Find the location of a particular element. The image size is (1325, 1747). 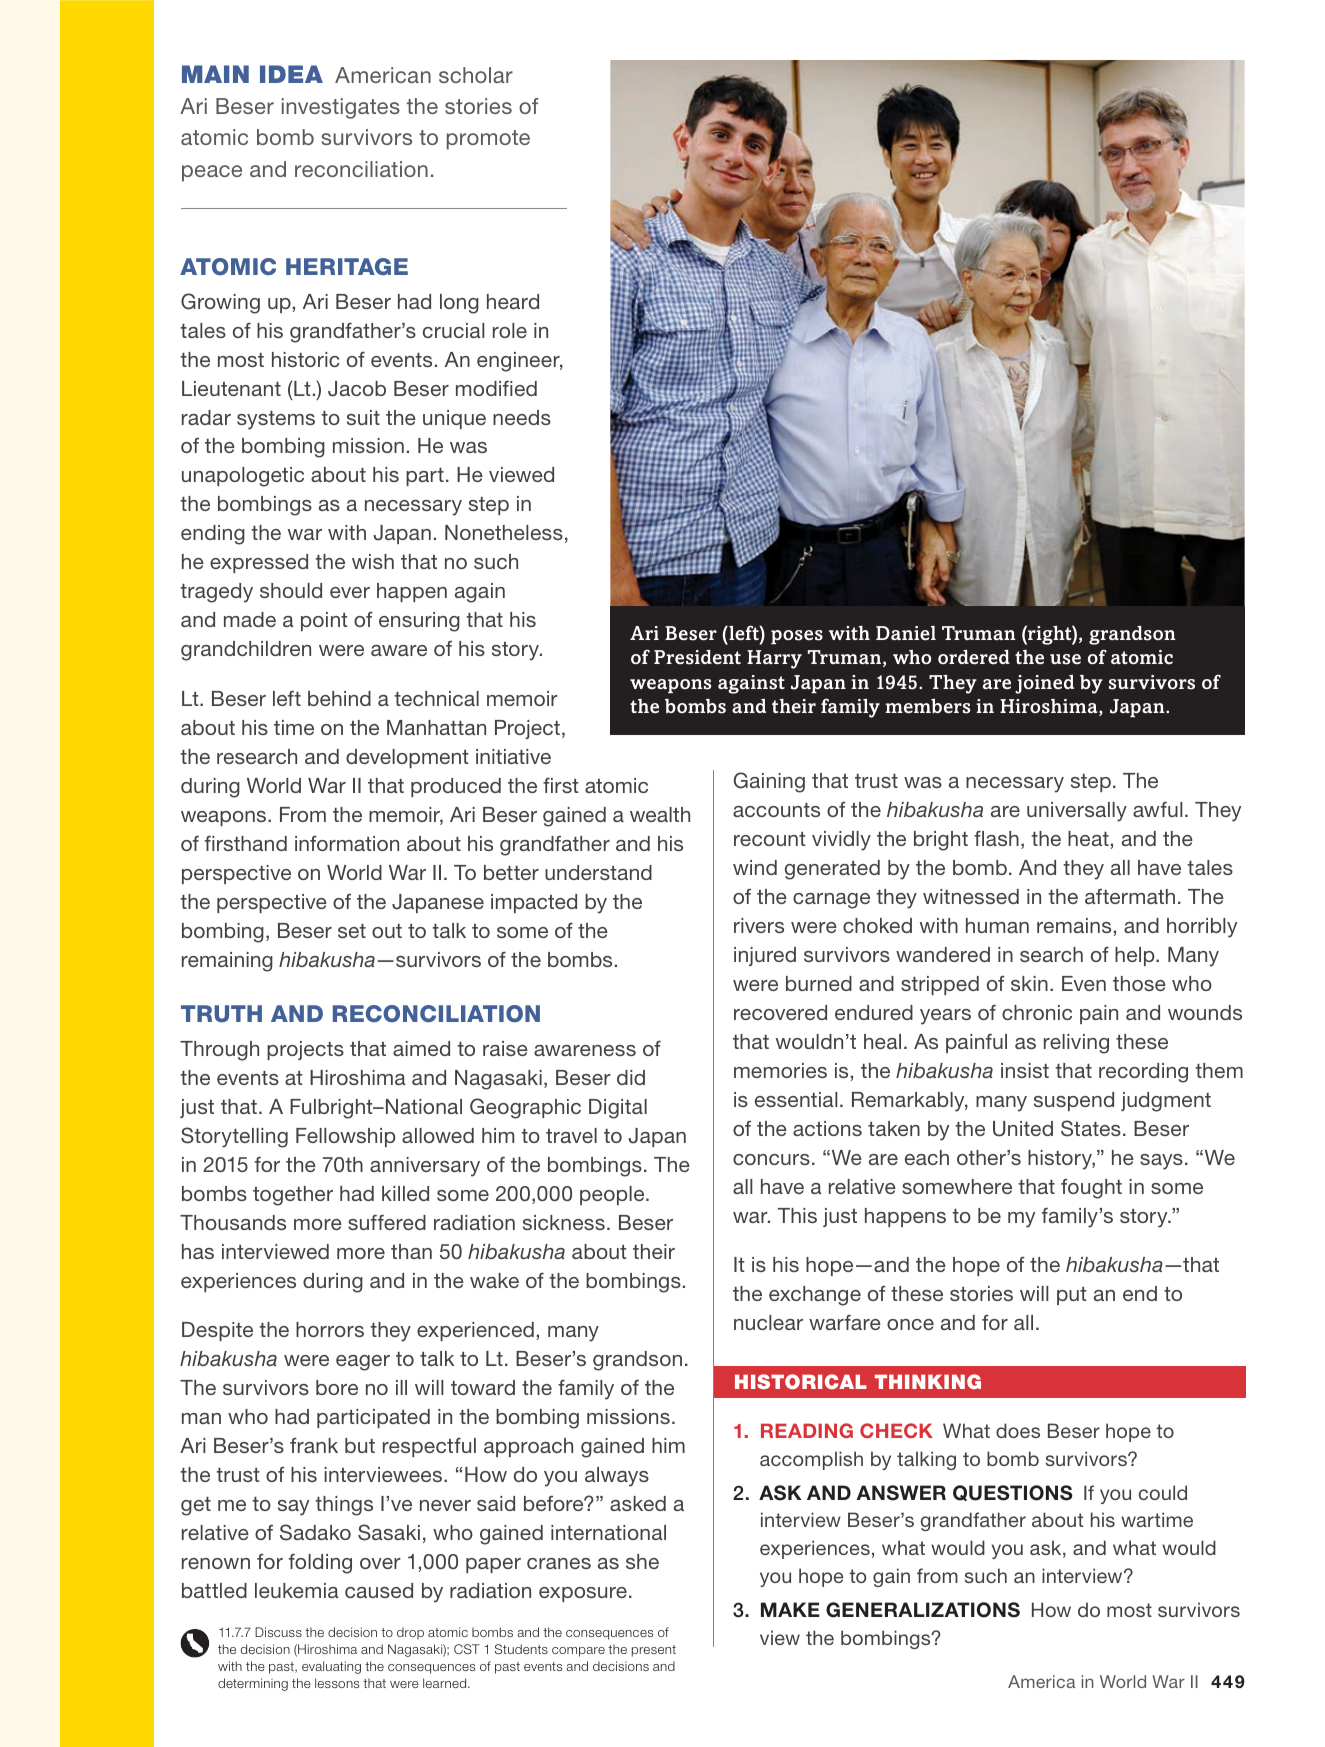

poses is located at coordinates (797, 637).
